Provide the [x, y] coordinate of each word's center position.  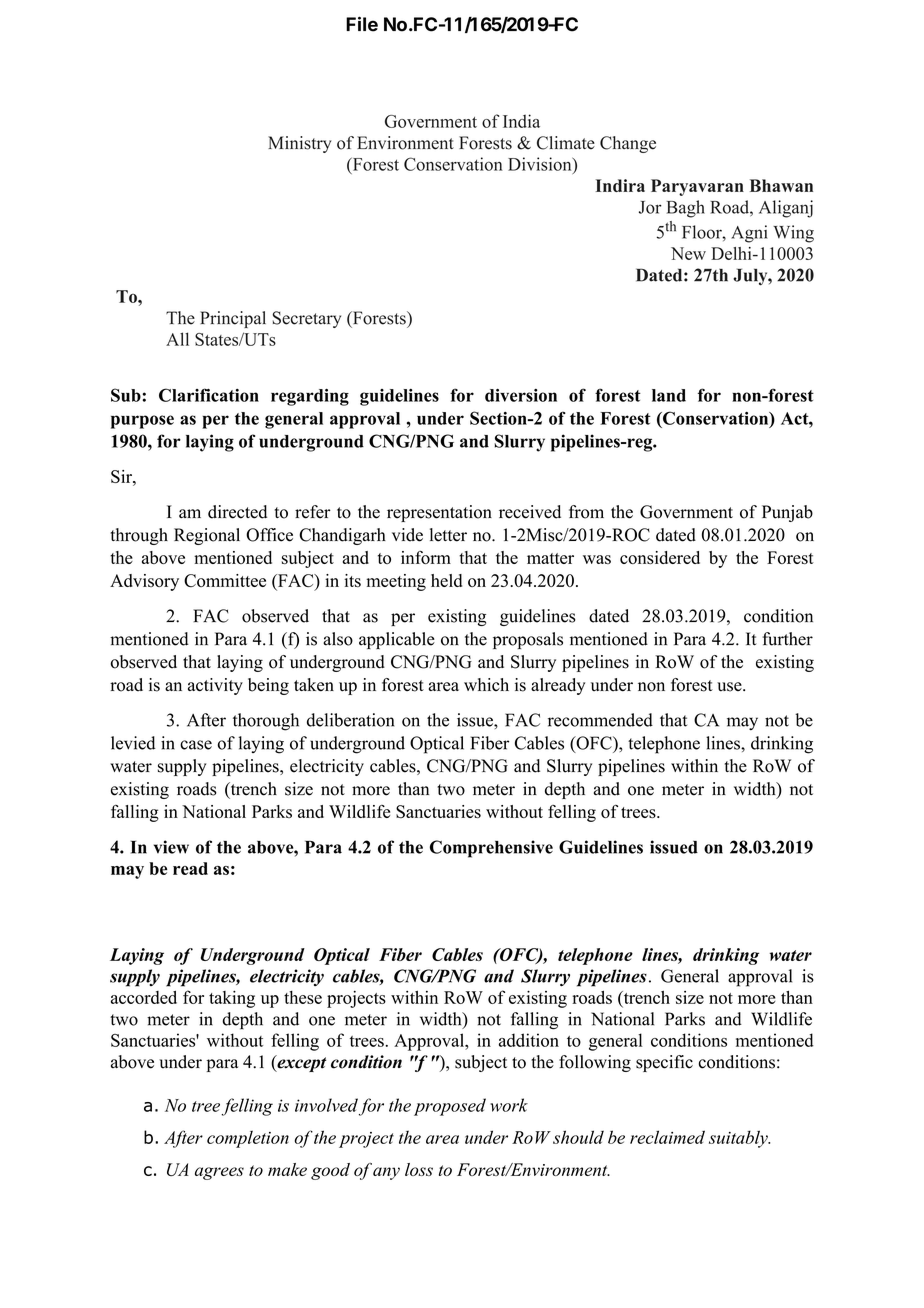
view [171, 847]
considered [660, 557]
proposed [450, 1107]
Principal [233, 319]
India [521, 121]
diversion [521, 395]
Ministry [300, 144]
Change [628, 144]
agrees [219, 1173]
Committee [225, 580]
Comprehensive [491, 849]
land [669, 395]
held [446, 580]
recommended [600, 720]
